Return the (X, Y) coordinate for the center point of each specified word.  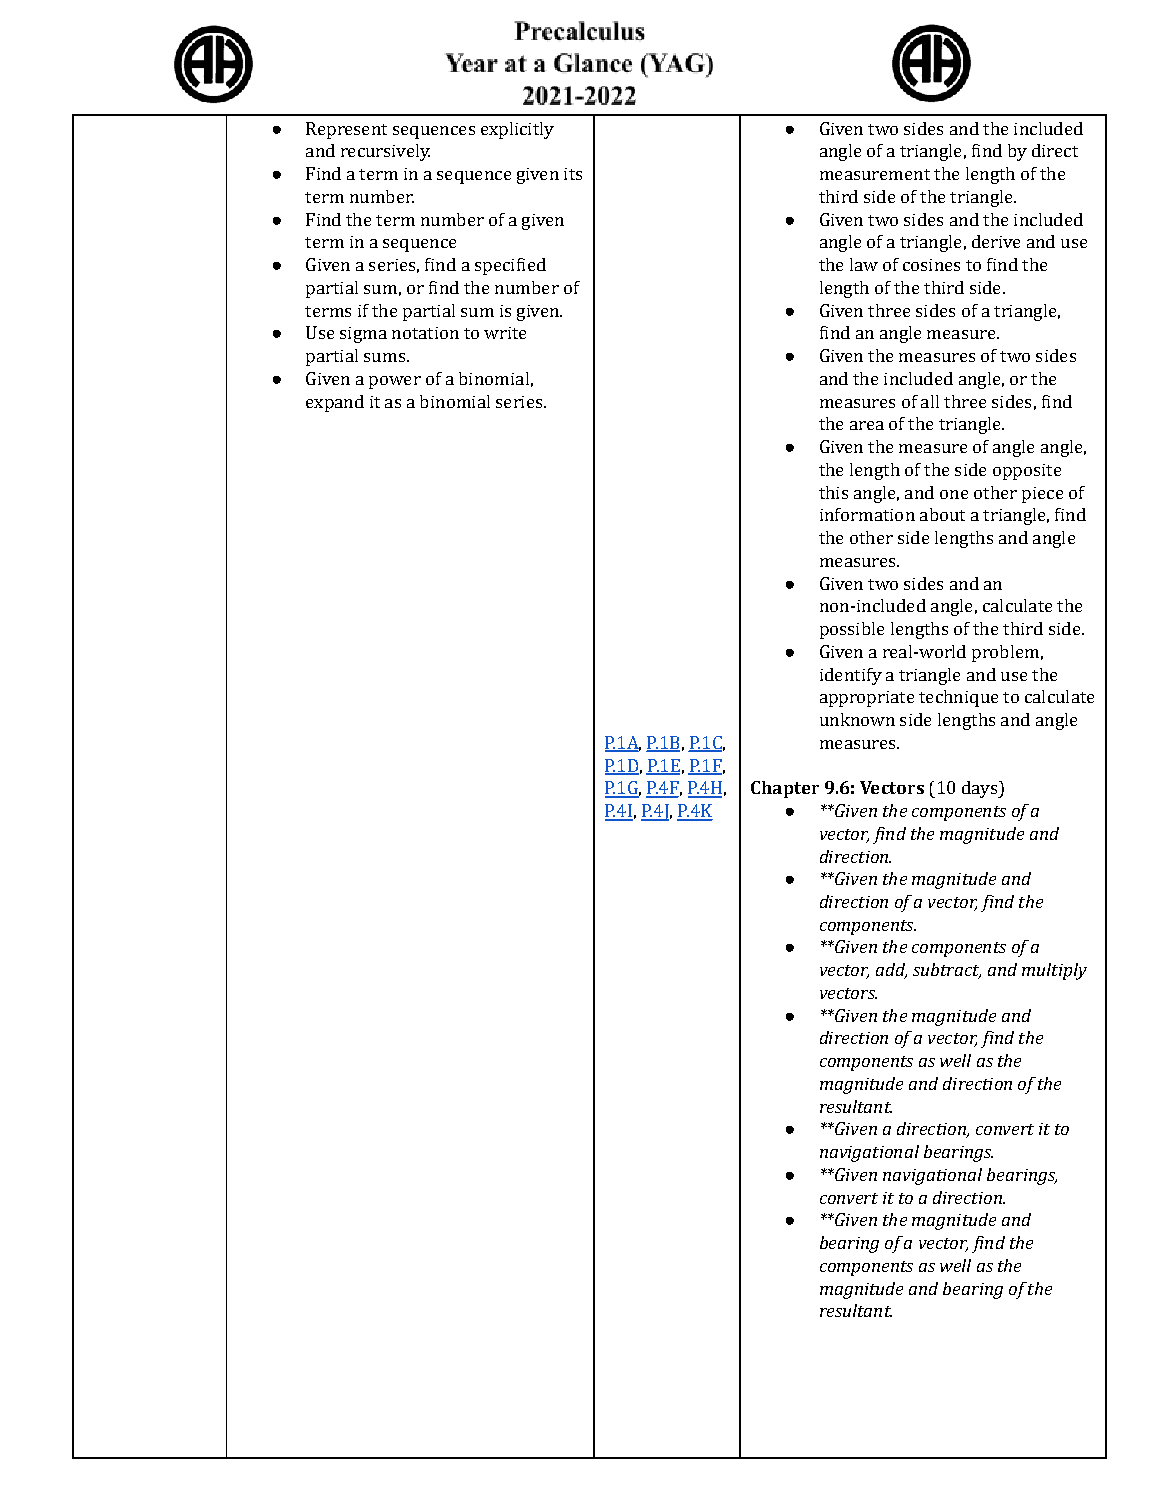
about (942, 514)
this (833, 492)
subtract (947, 971)
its (573, 174)
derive (996, 241)
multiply (1054, 971)
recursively (385, 152)
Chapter (785, 789)
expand (335, 403)
